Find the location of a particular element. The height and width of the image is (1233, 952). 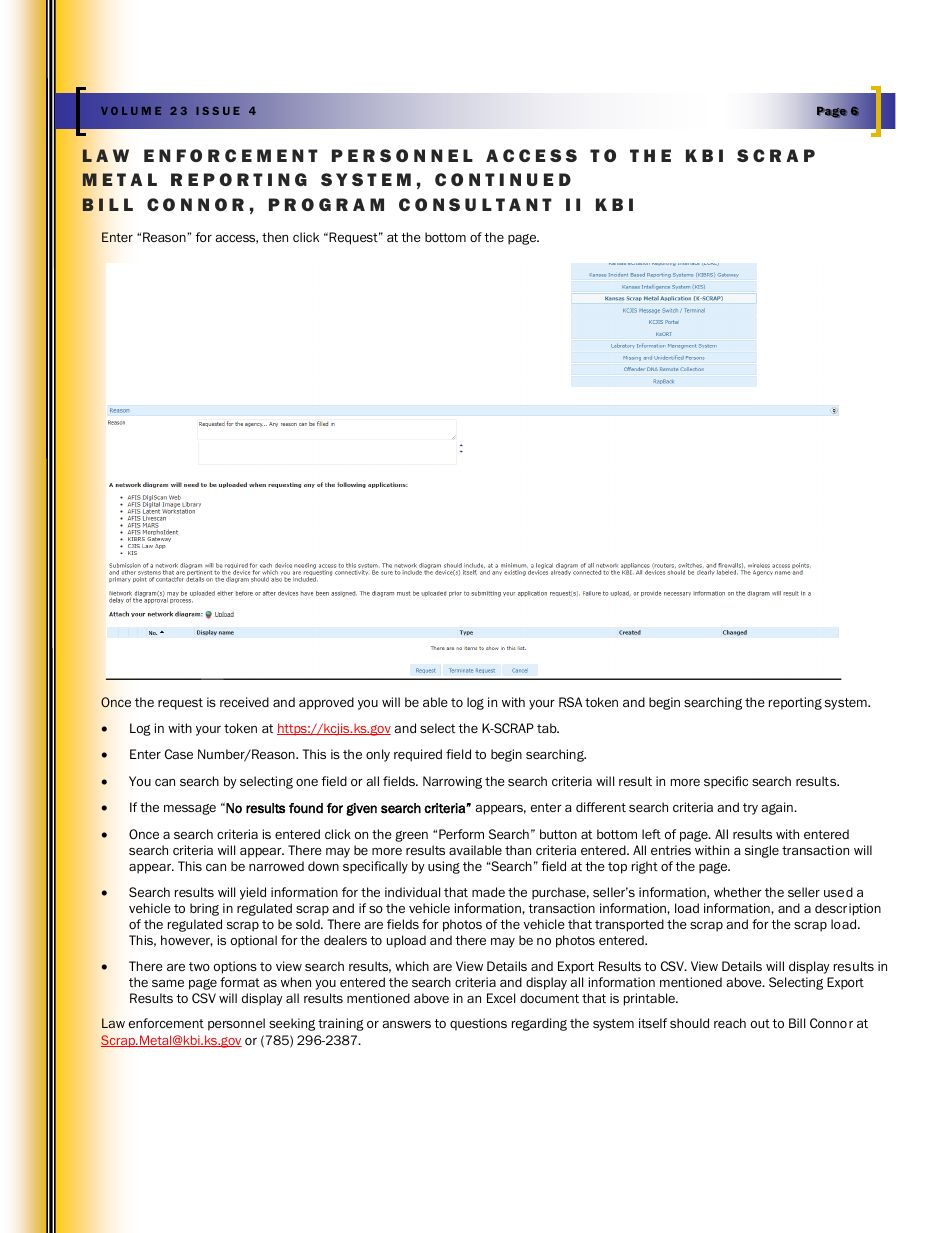

again is located at coordinates (778, 808).
